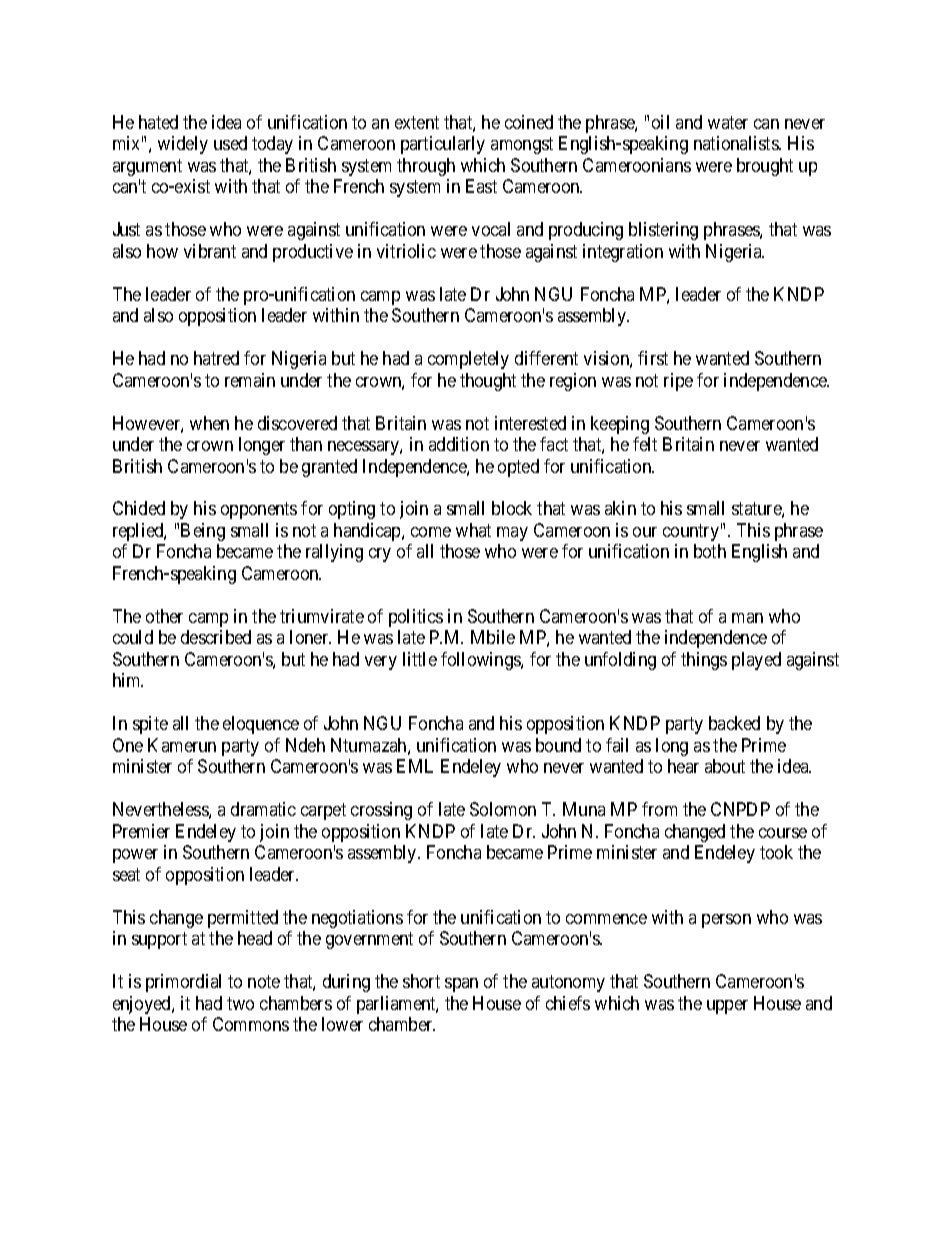 The height and width of the page is (1233, 952). I want to click on dramatic, so click(263, 809).
